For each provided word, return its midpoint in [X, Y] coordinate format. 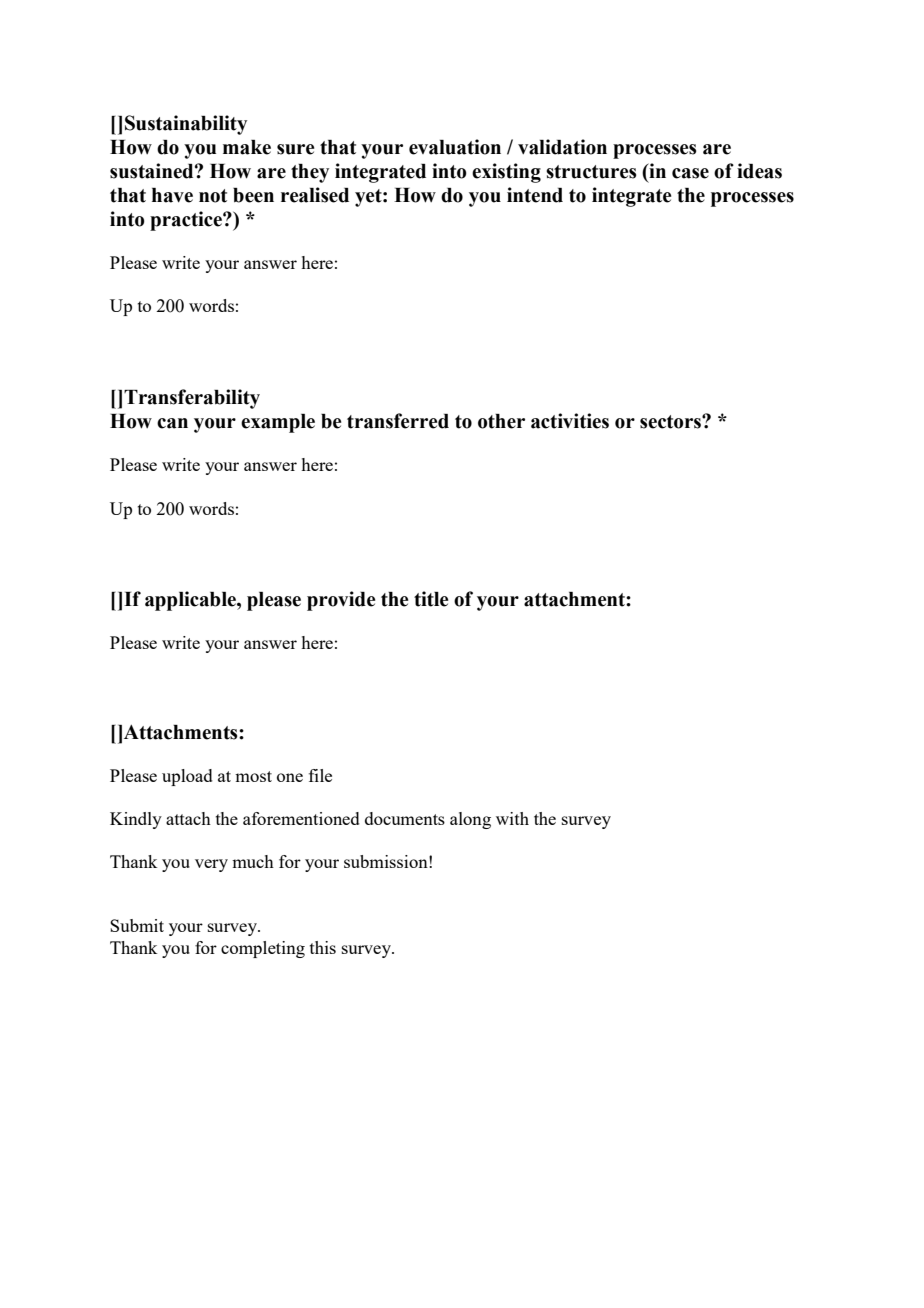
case [690, 173]
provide [341, 601]
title [431, 599]
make [247, 147]
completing [263, 949]
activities [570, 421]
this [323, 947]
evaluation [455, 147]
